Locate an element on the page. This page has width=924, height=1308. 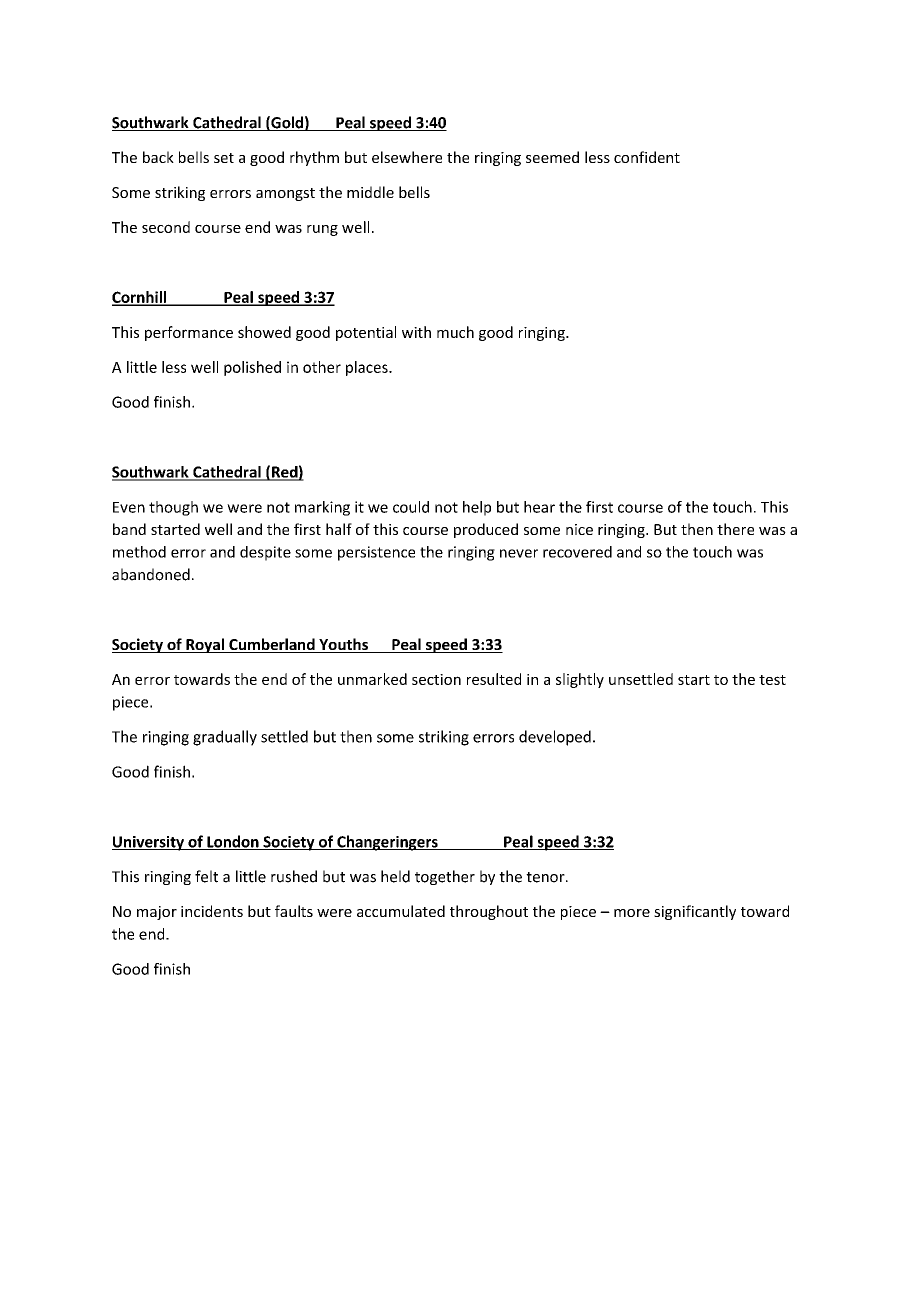
elsewhere is located at coordinates (407, 157).
